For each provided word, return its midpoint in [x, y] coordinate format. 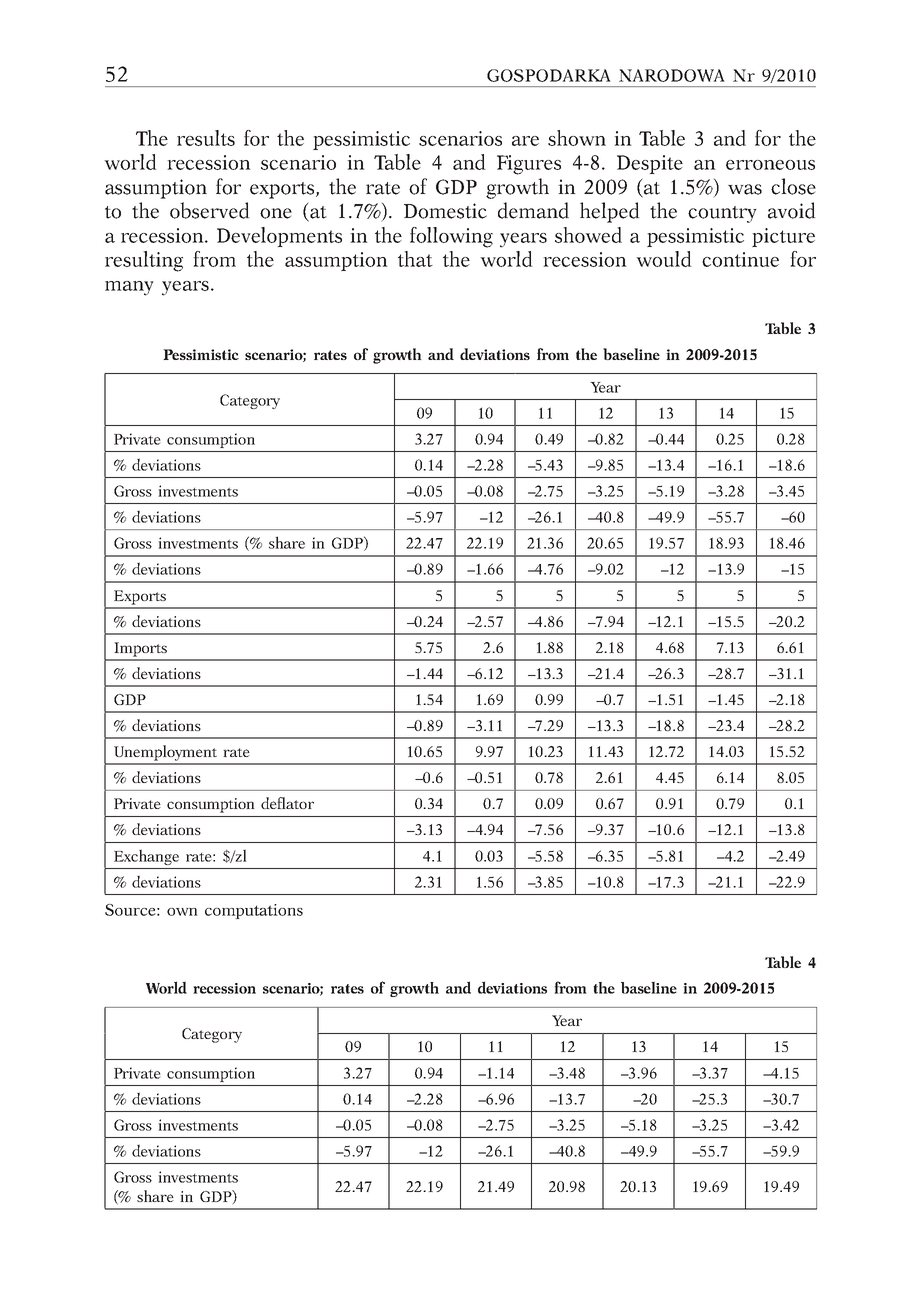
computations [254, 911]
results [206, 138]
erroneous [770, 165]
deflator [287, 803]
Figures [529, 165]
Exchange [146, 857]
